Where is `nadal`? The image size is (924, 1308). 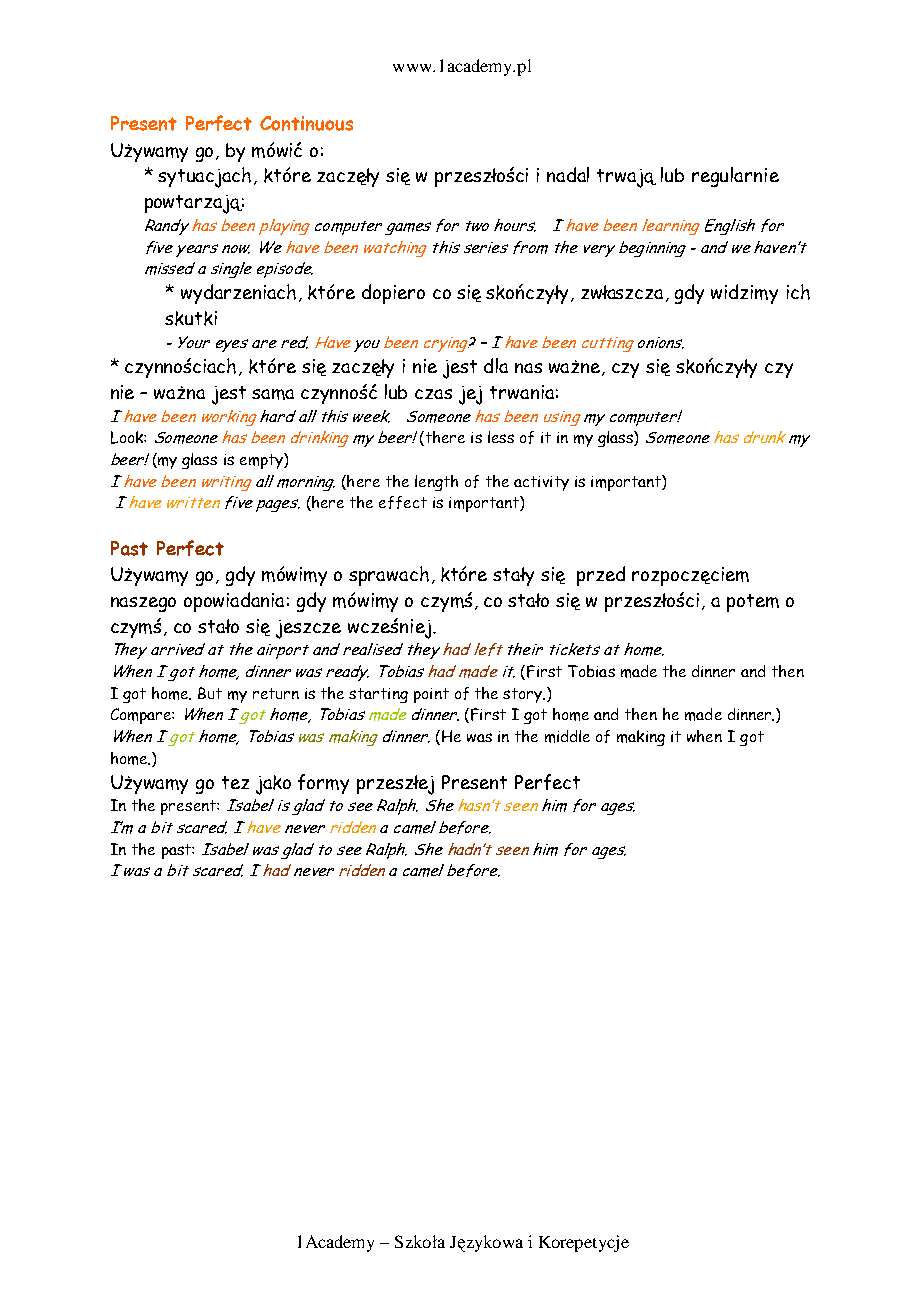
nadal is located at coordinates (568, 174).
